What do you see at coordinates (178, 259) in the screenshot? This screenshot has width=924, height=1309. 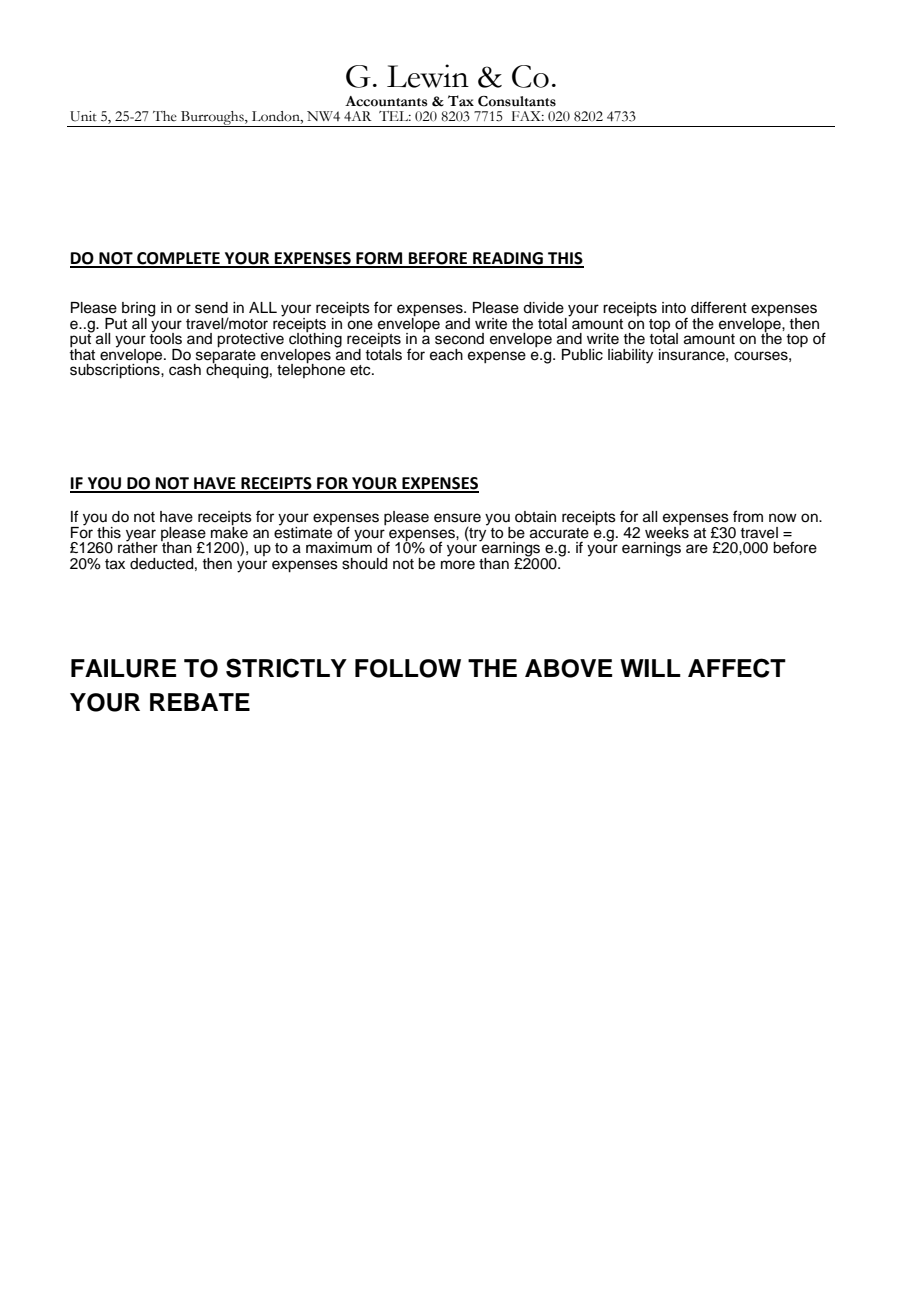 I see `COMPLETE` at bounding box center [178, 259].
